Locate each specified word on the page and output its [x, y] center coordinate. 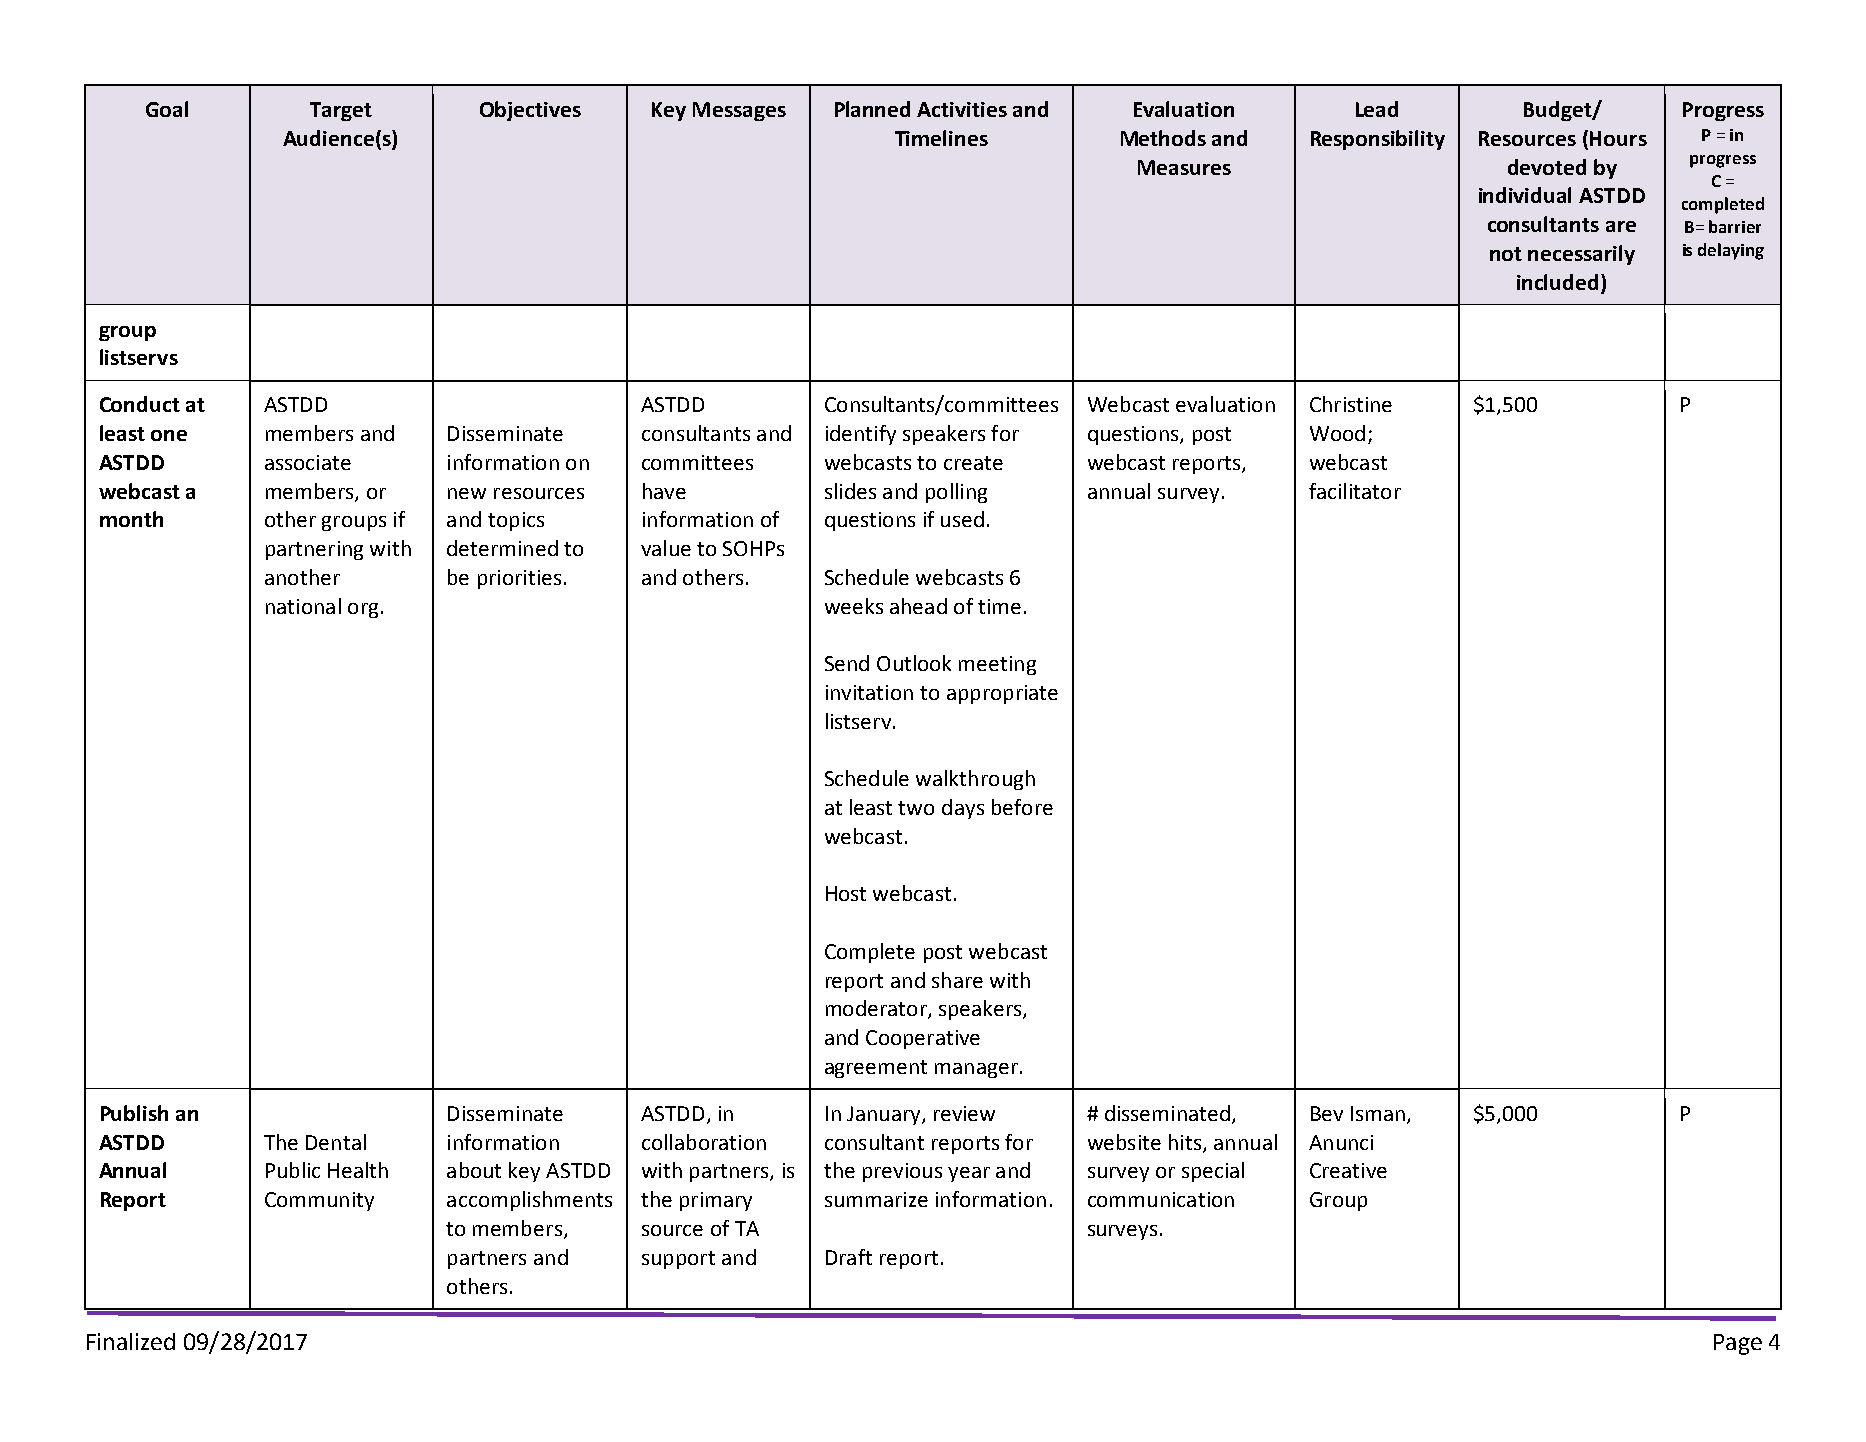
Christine [1351, 404]
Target [341, 111]
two [916, 808]
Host [846, 893]
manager [976, 1070]
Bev [1327, 1113]
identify [861, 435]
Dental [336, 1142]
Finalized [131, 1341]
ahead [918, 606]
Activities [962, 109]
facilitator [1355, 491]
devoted [1547, 167]
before [1022, 807]
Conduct [140, 404]
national [303, 606]
